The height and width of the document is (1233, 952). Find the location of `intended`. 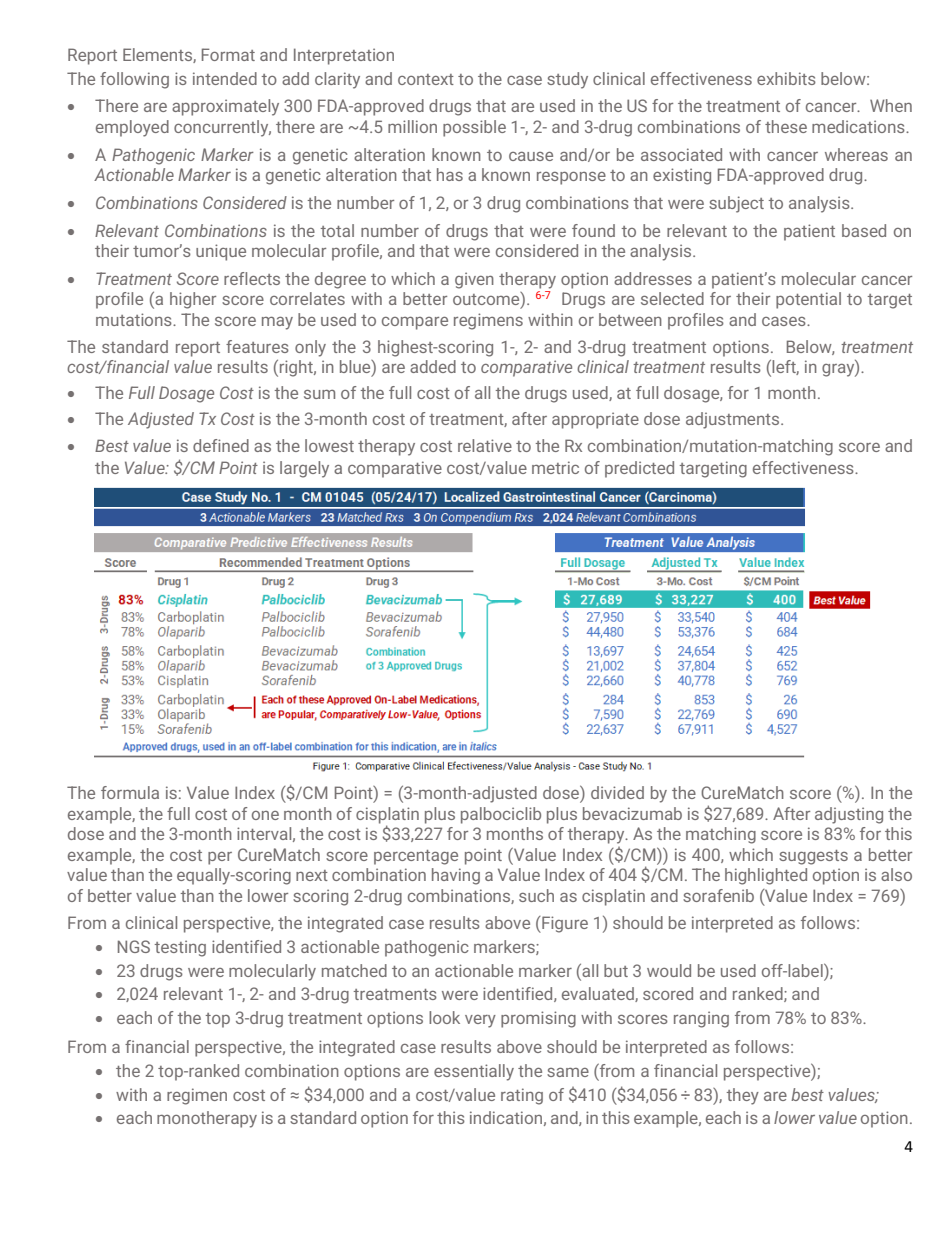

intended is located at coordinates (225, 78).
